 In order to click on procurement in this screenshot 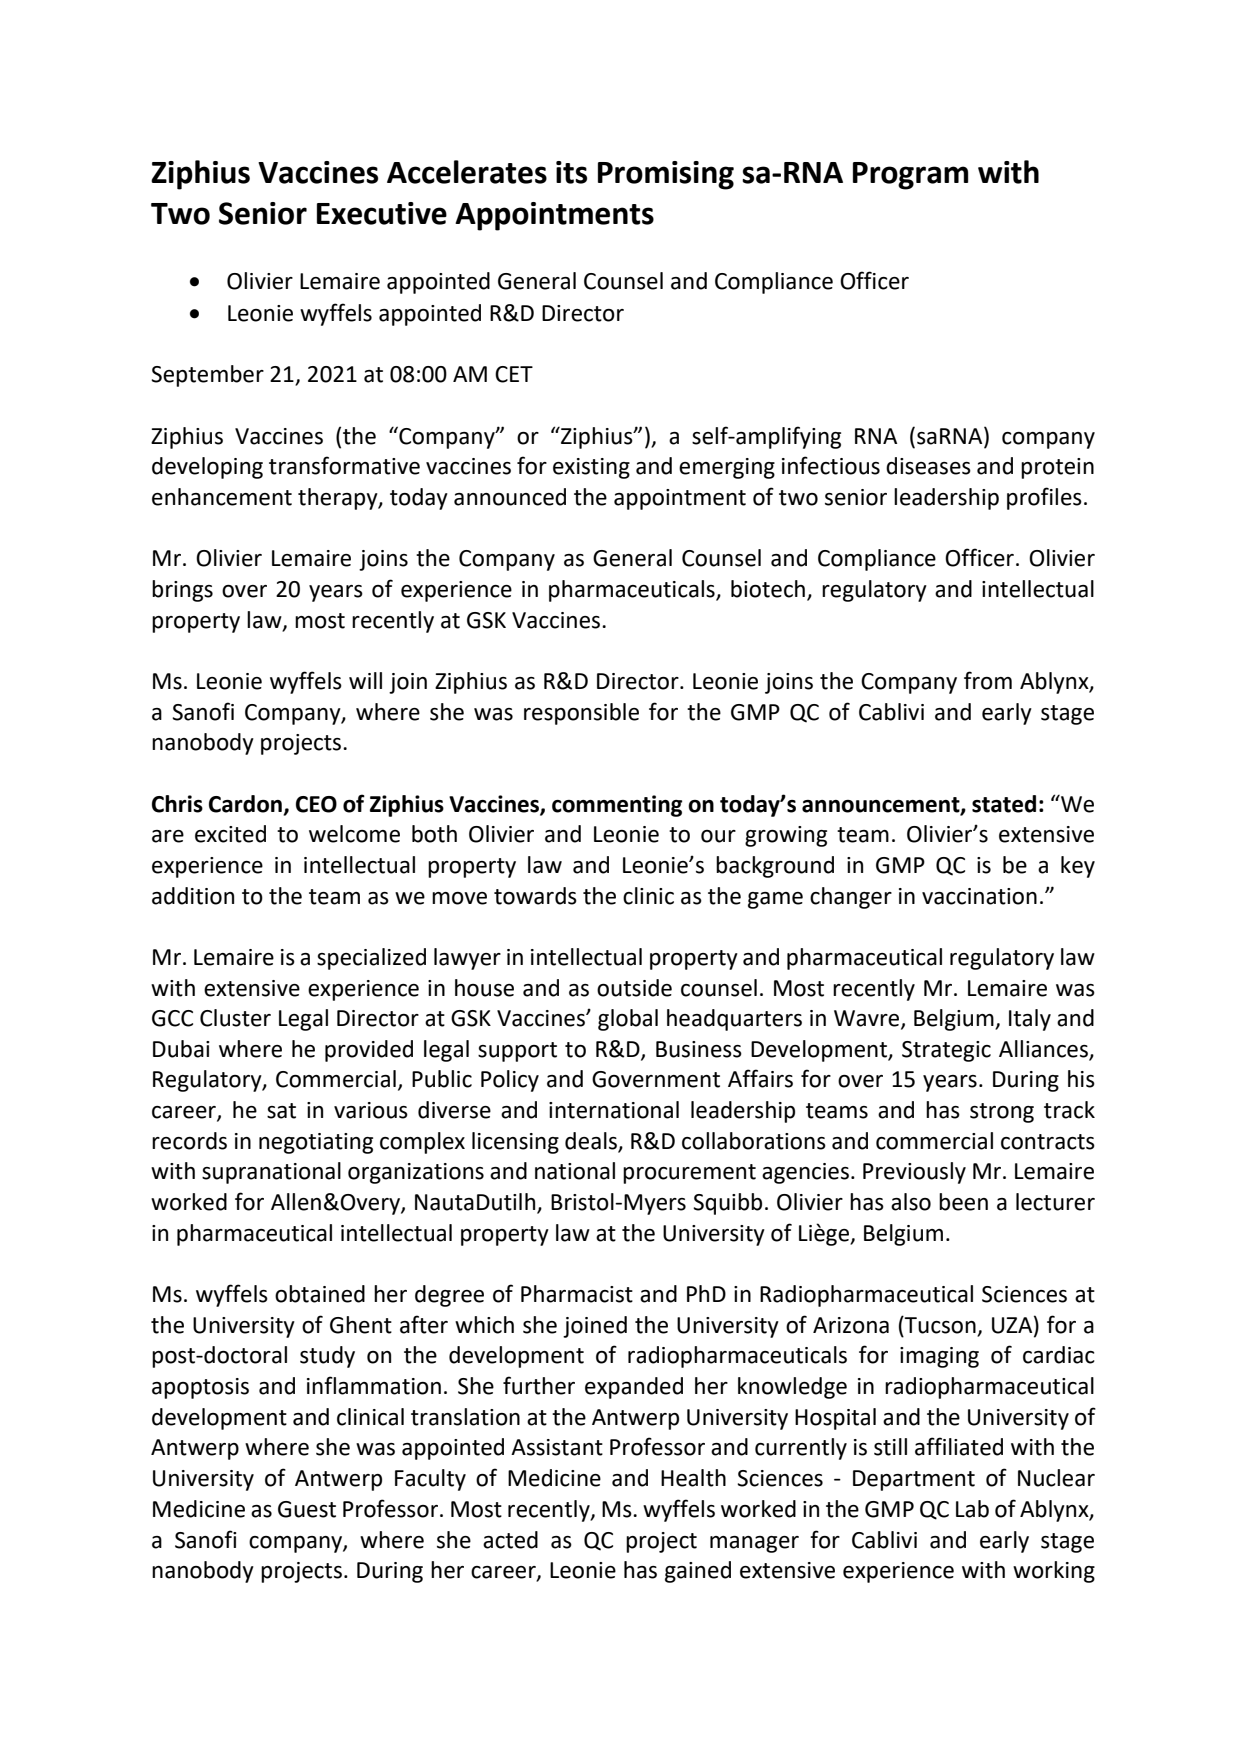, I will do `click(689, 1174)`.
